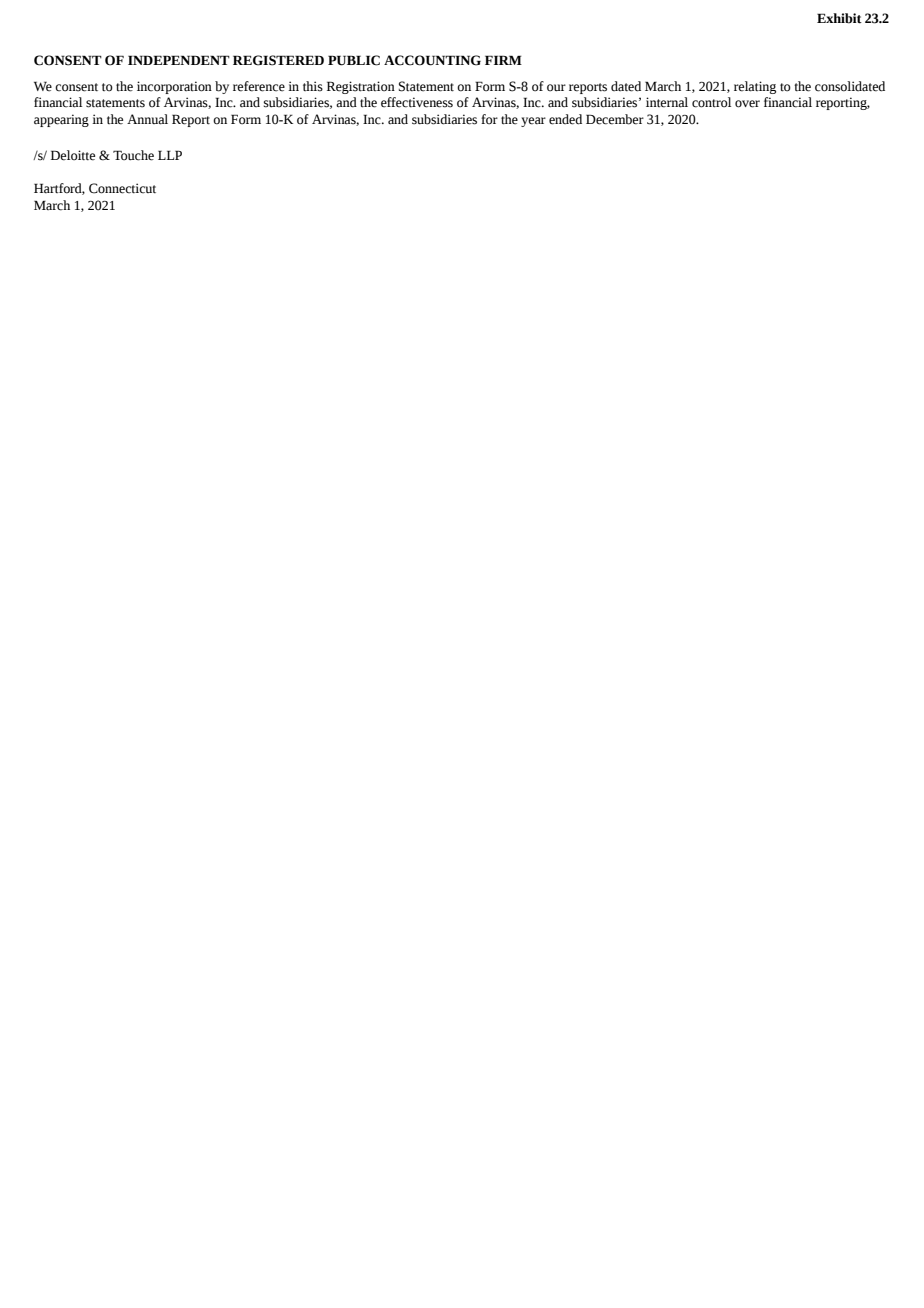 The image size is (924, 1308). What do you see at coordinates (417, 102) in the page?
I see `effectiveness` at bounding box center [417, 102].
